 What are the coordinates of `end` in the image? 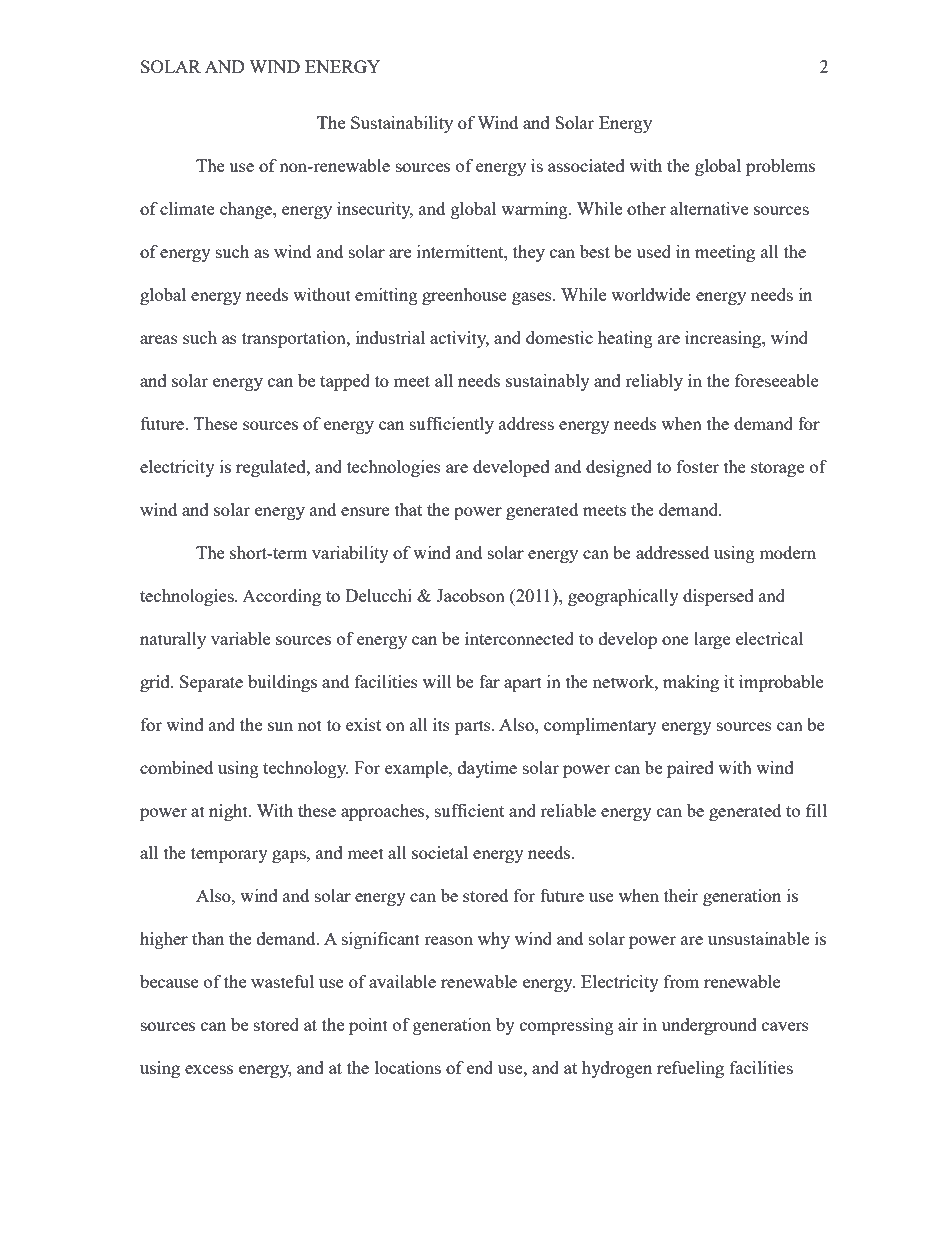 It's located at (480, 1067).
